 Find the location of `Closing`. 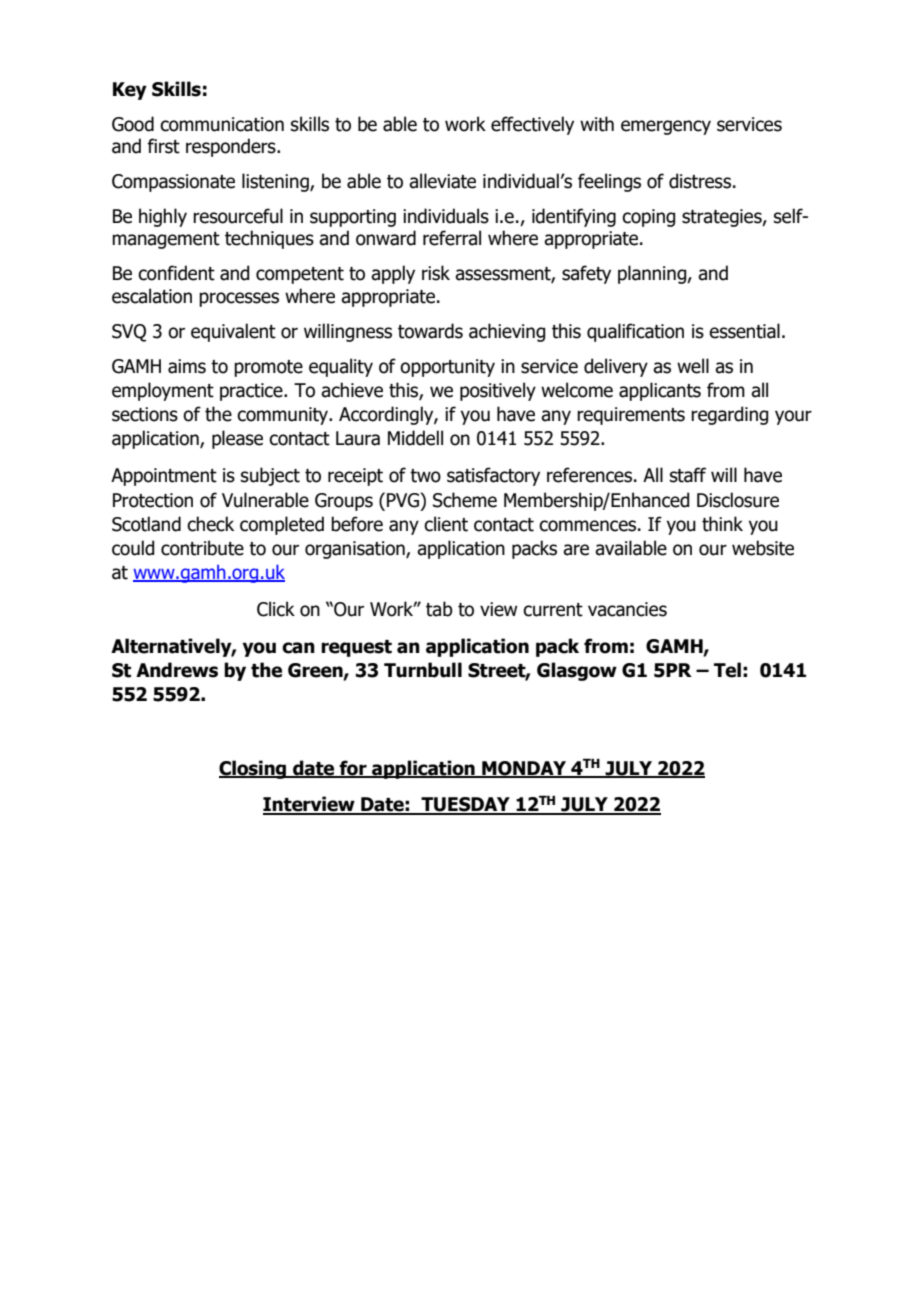

Closing is located at coordinates (254, 769).
